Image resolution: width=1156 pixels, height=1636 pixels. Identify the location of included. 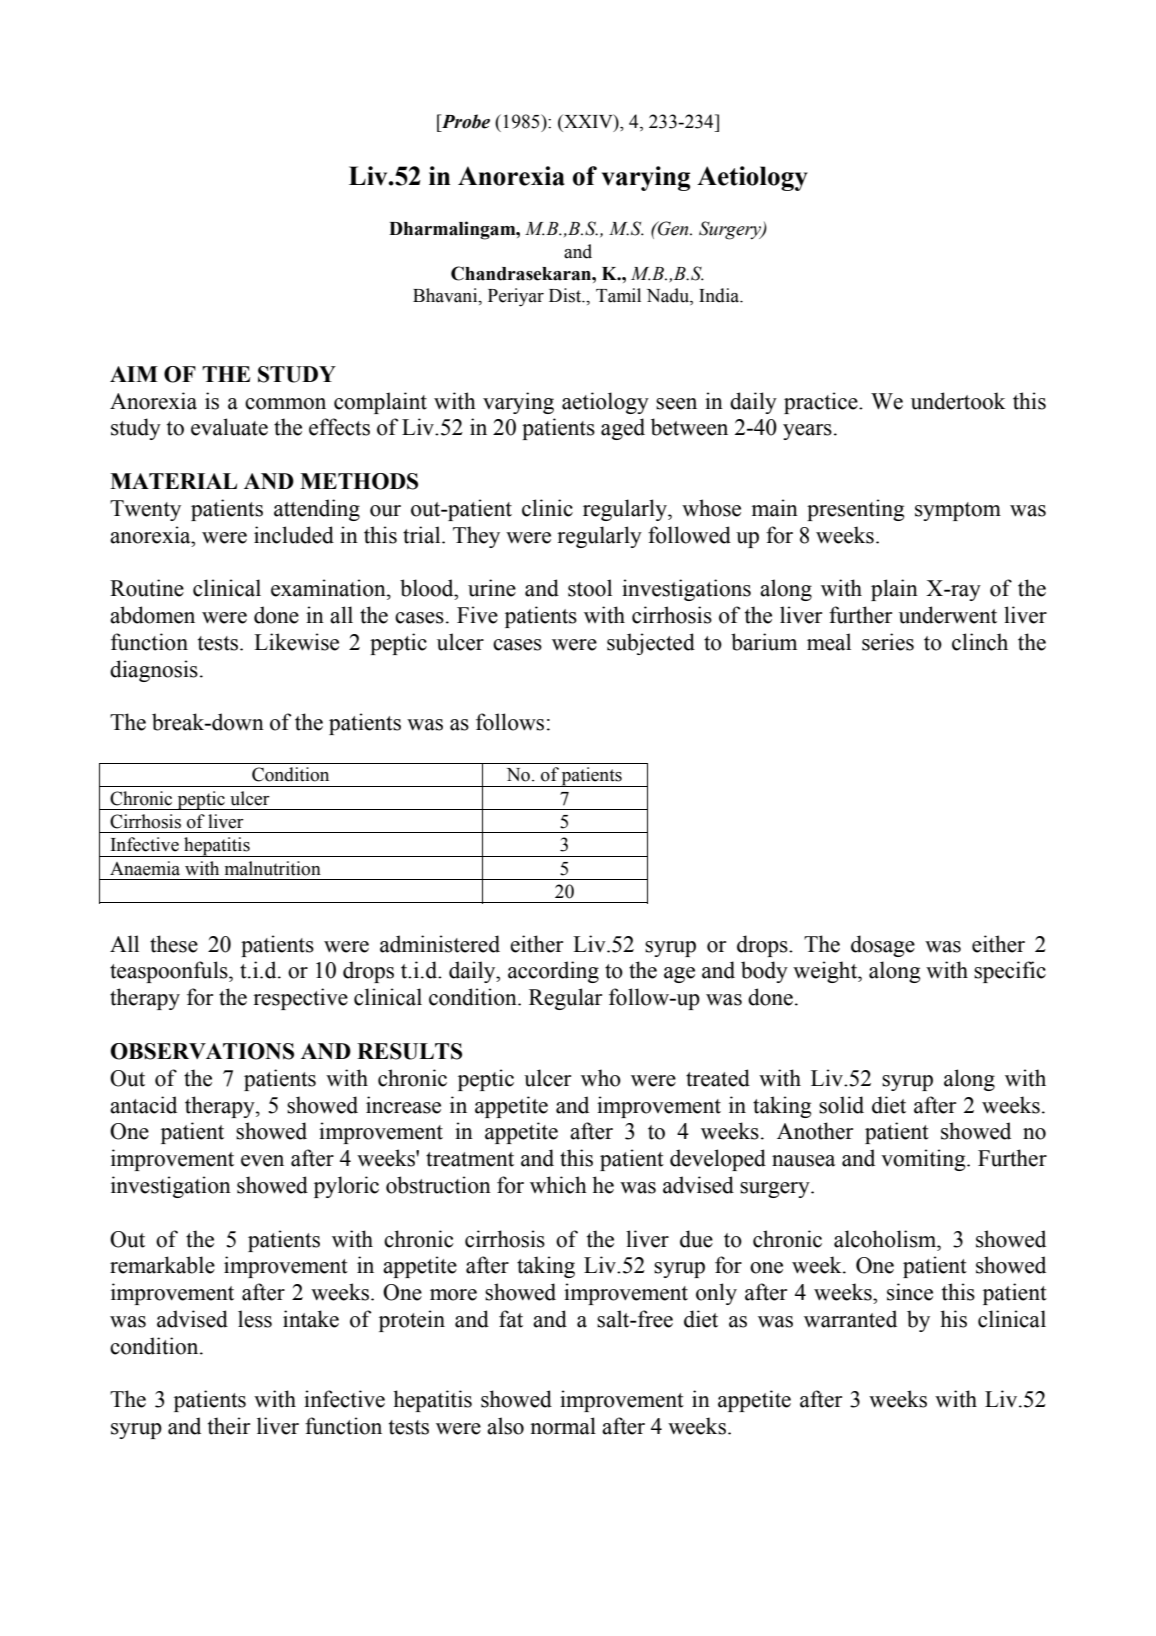
(294, 535).
